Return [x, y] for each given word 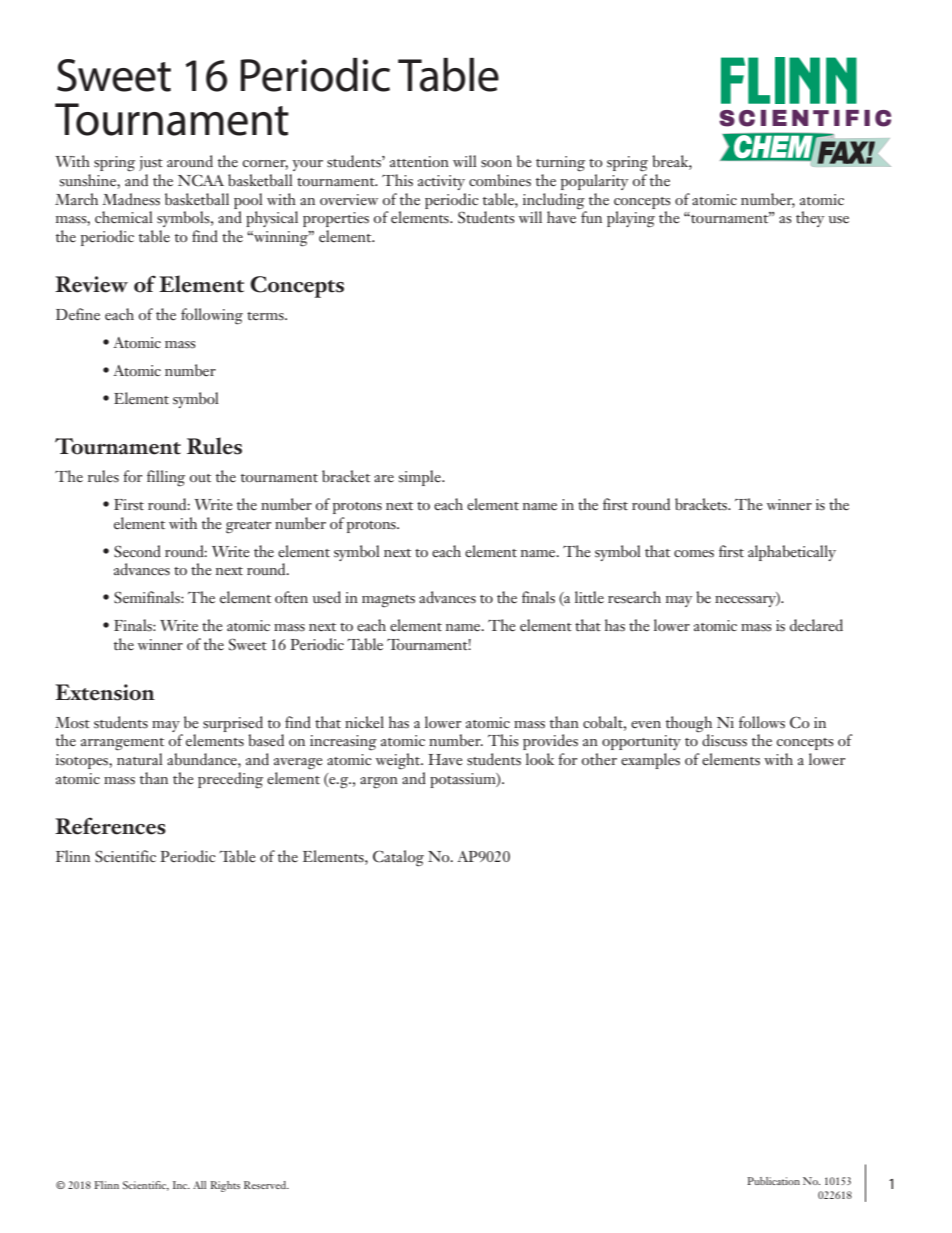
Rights [225, 1186]
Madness [131, 199]
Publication [773, 1181]
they [810, 219]
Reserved [266, 1185]
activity [441, 182]
